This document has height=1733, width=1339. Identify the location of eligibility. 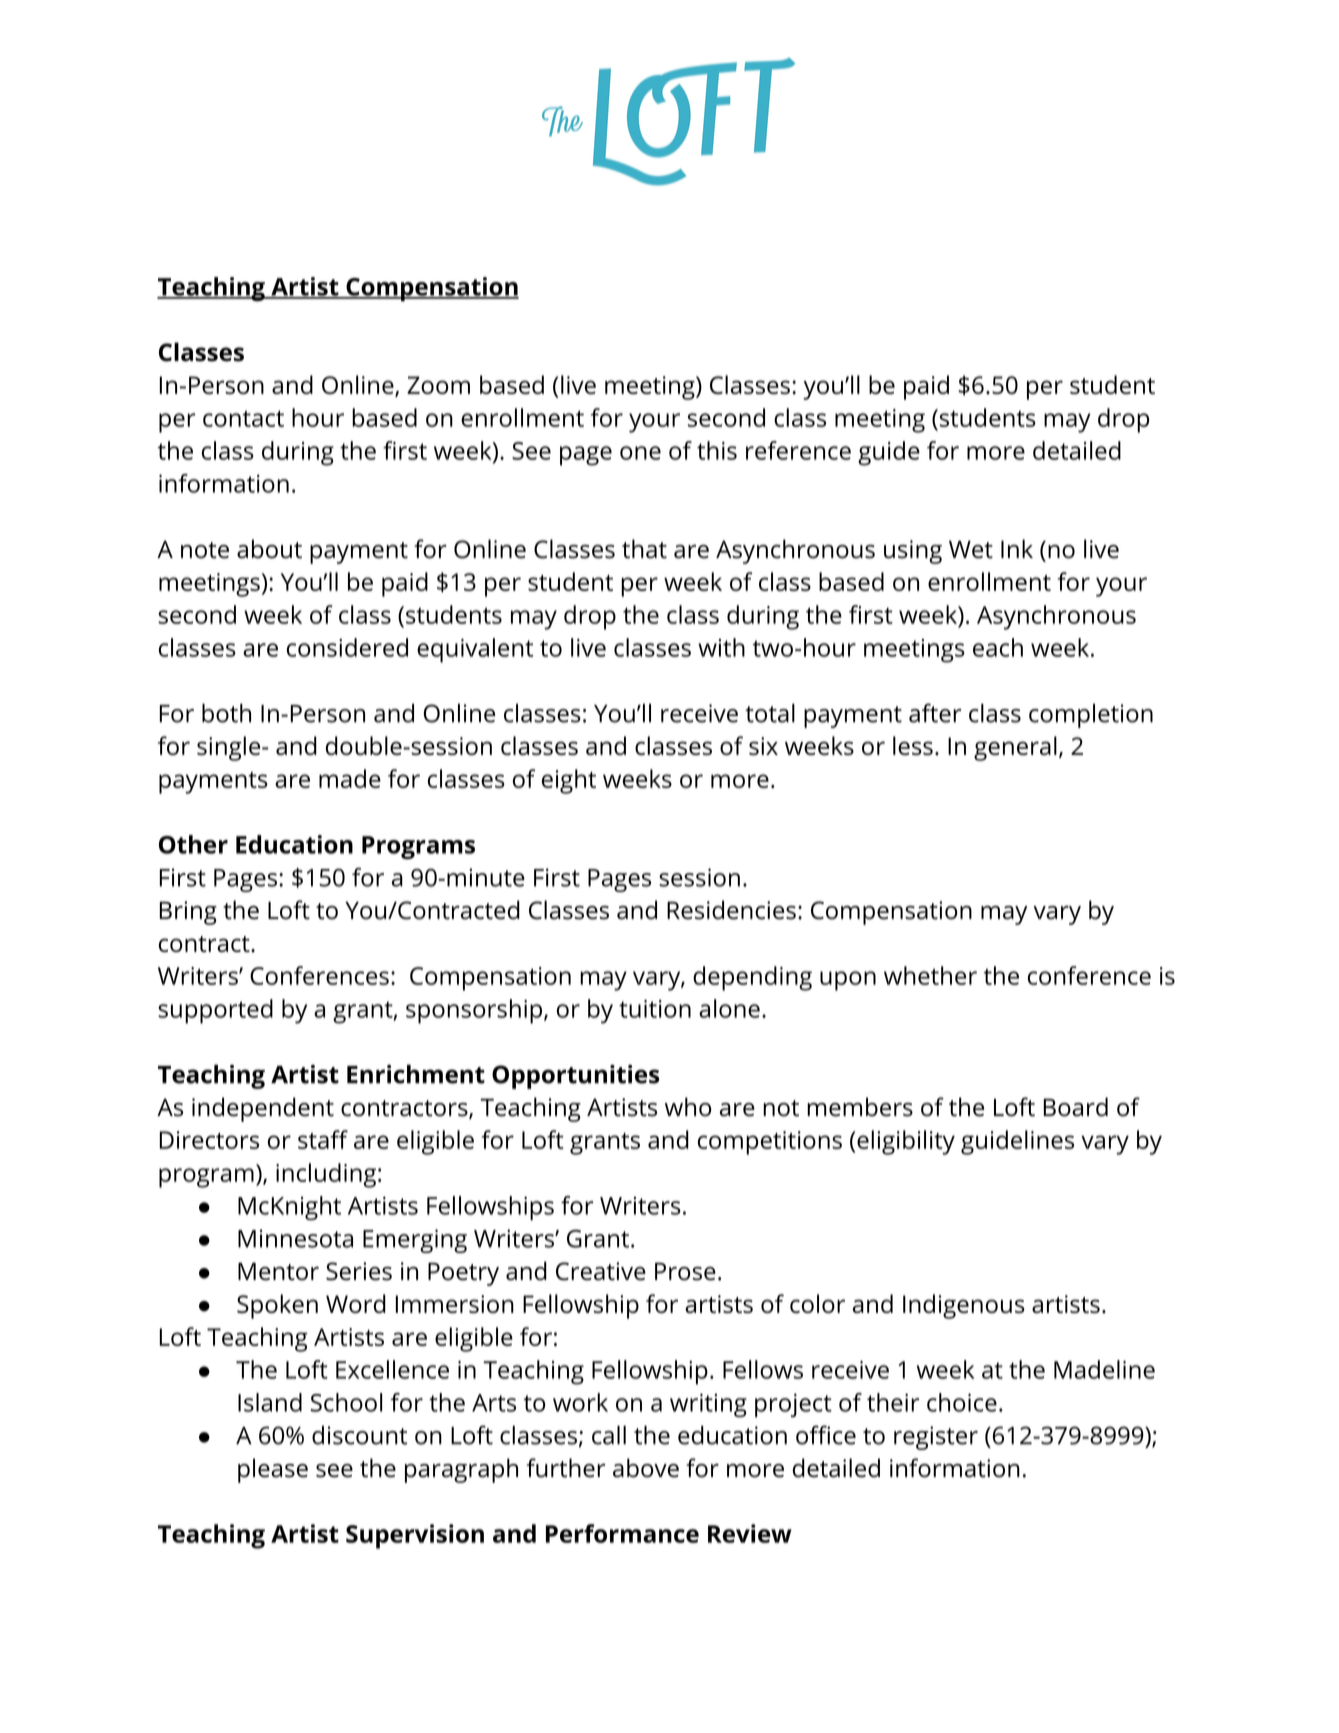
(906, 1142).
